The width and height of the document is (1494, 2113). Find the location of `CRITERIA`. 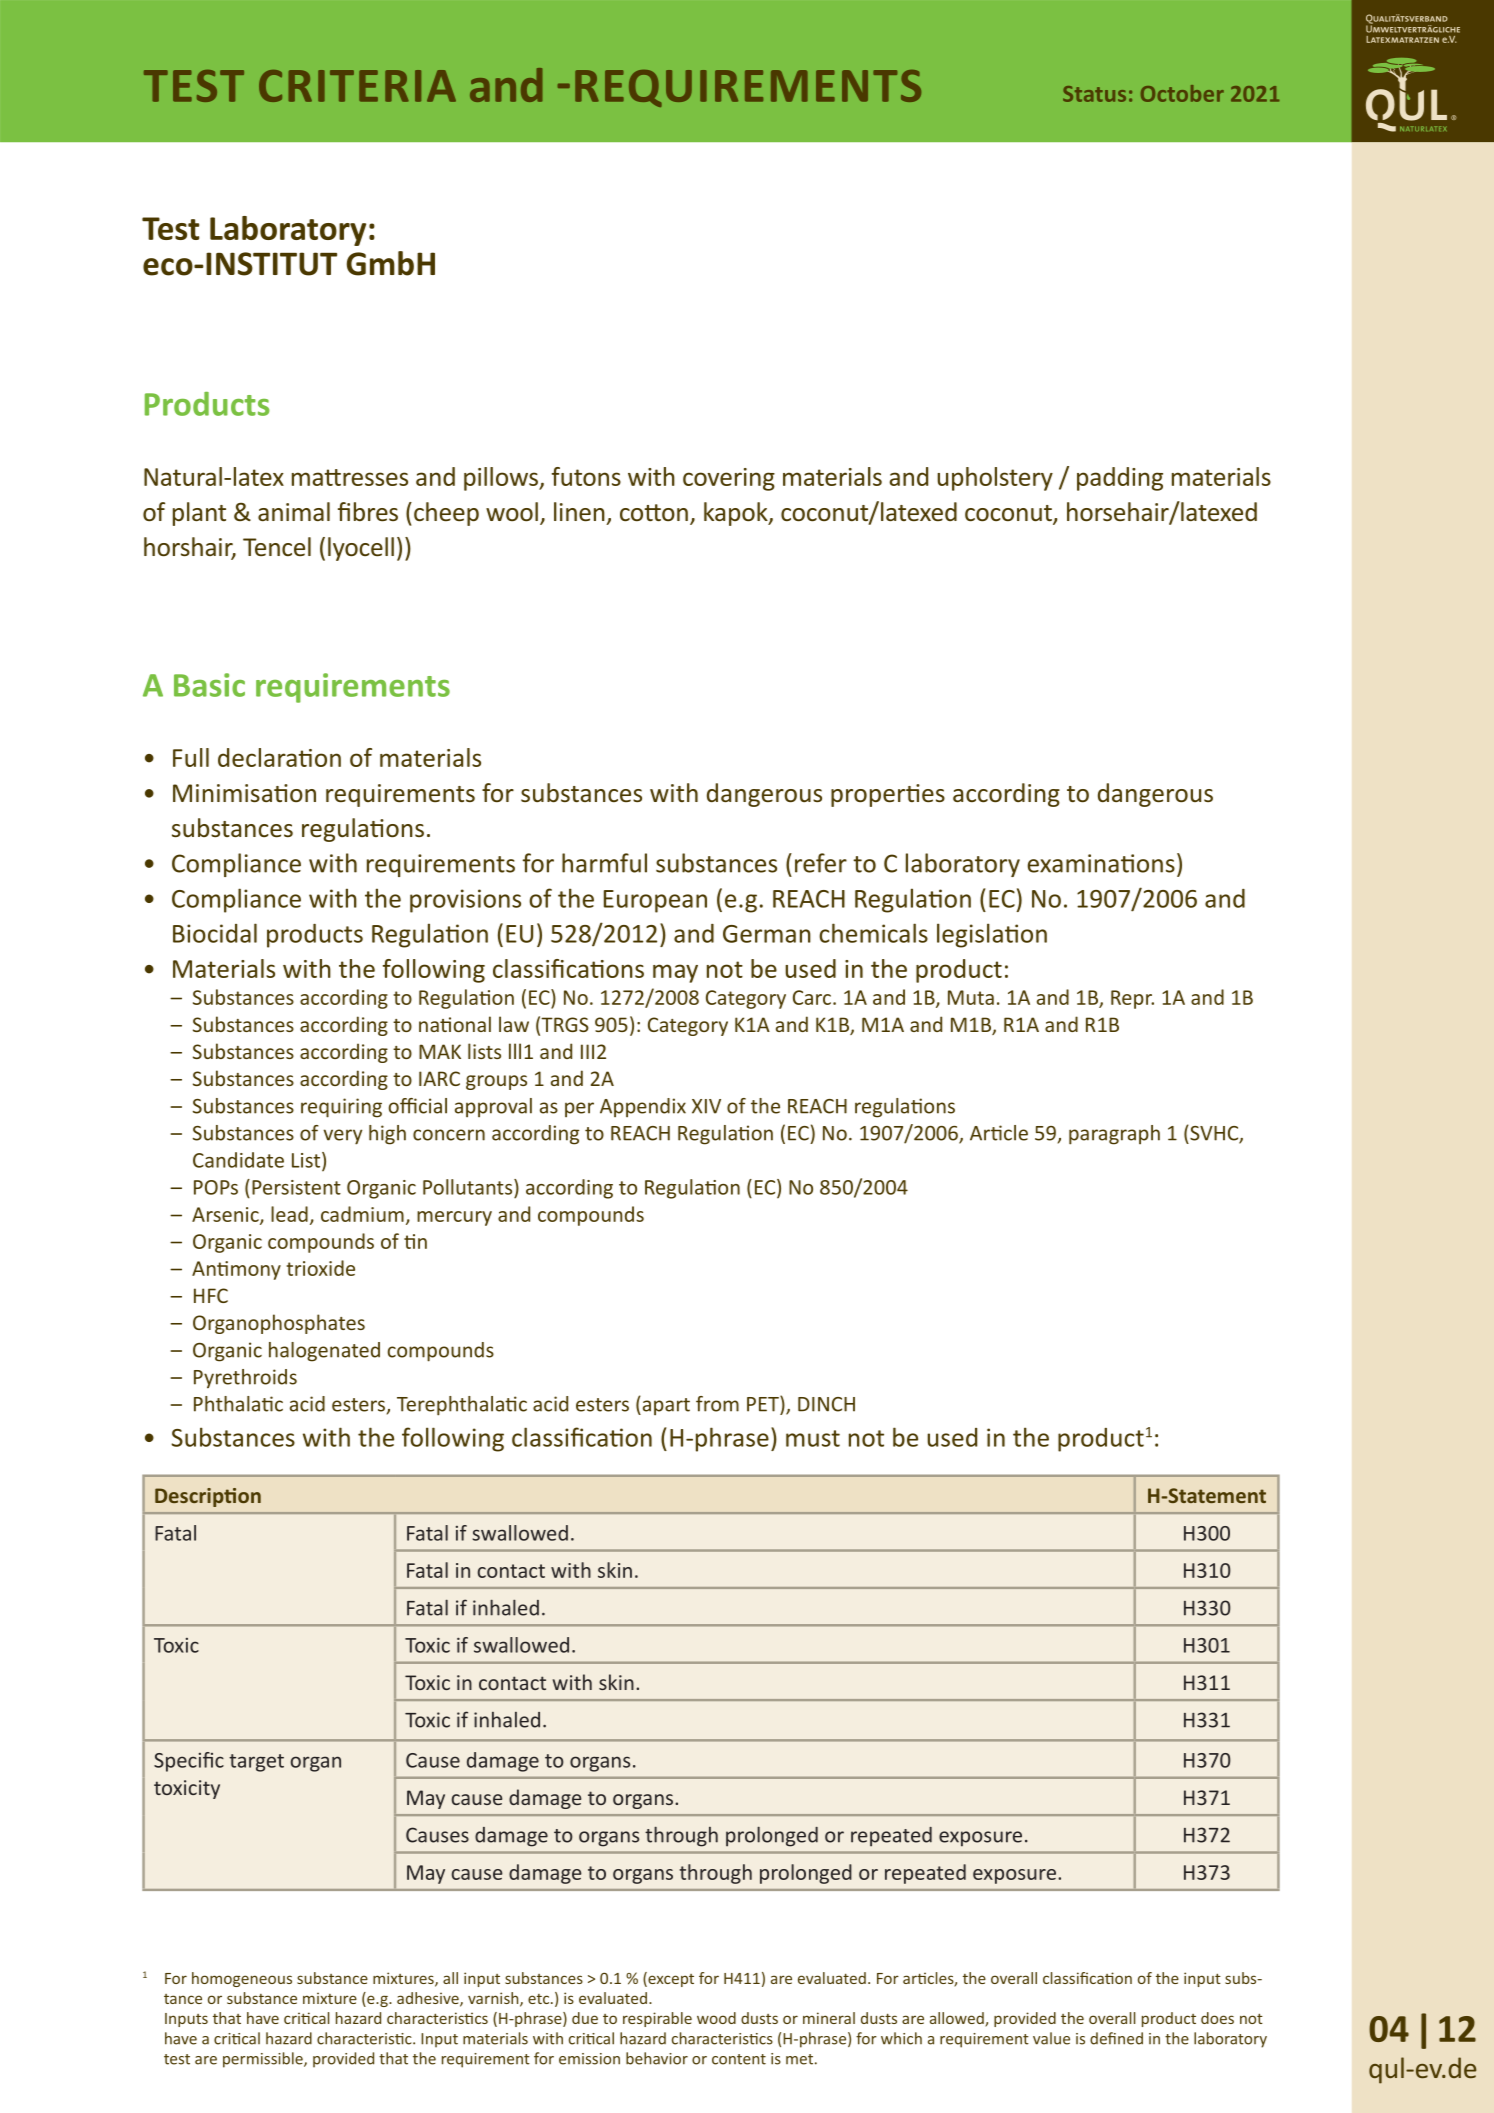

CRITERIA is located at coordinates (357, 86).
